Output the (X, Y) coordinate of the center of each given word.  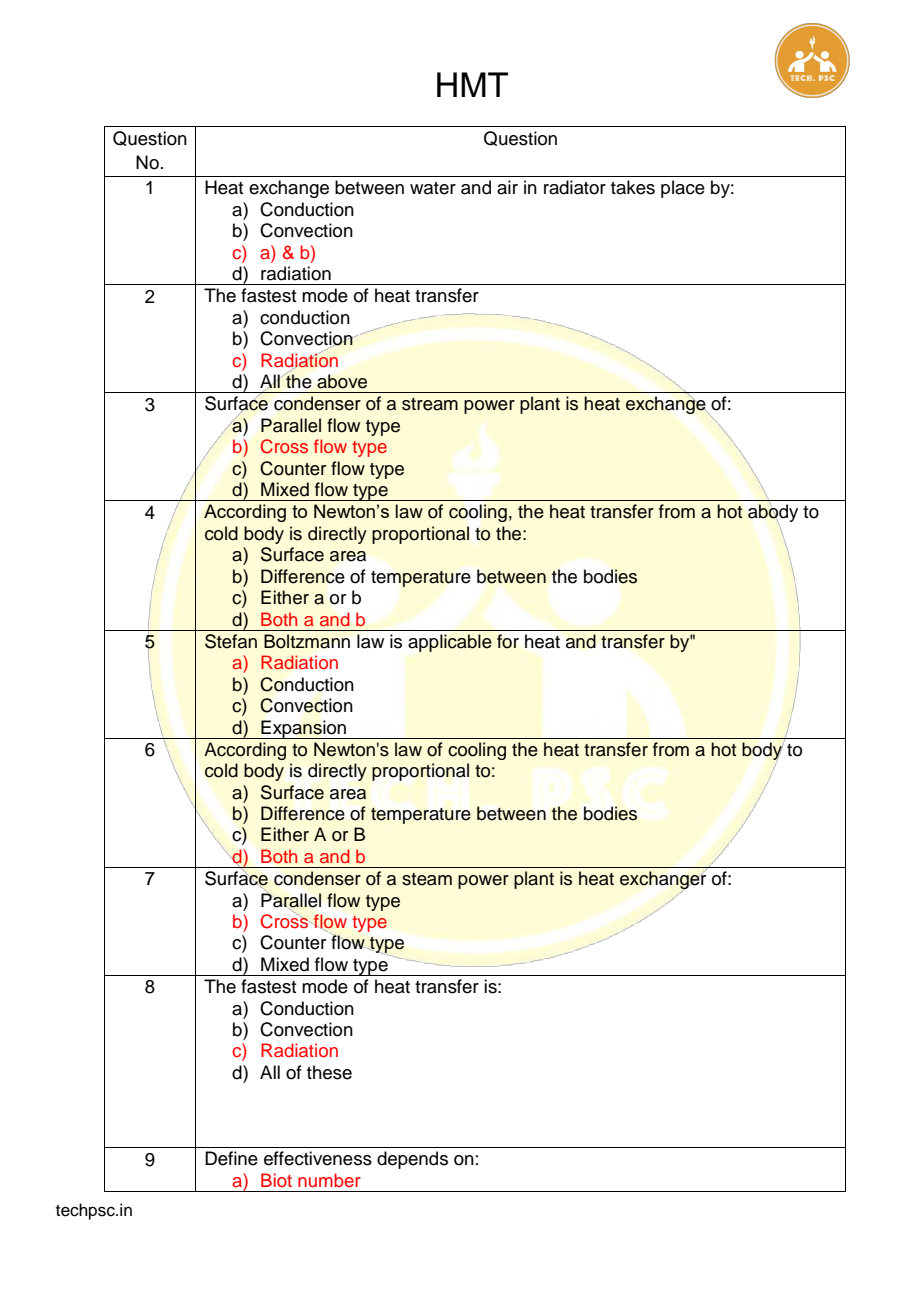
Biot (276, 1180)
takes (633, 187)
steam (427, 879)
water (433, 188)
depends (412, 1160)
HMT (472, 84)
